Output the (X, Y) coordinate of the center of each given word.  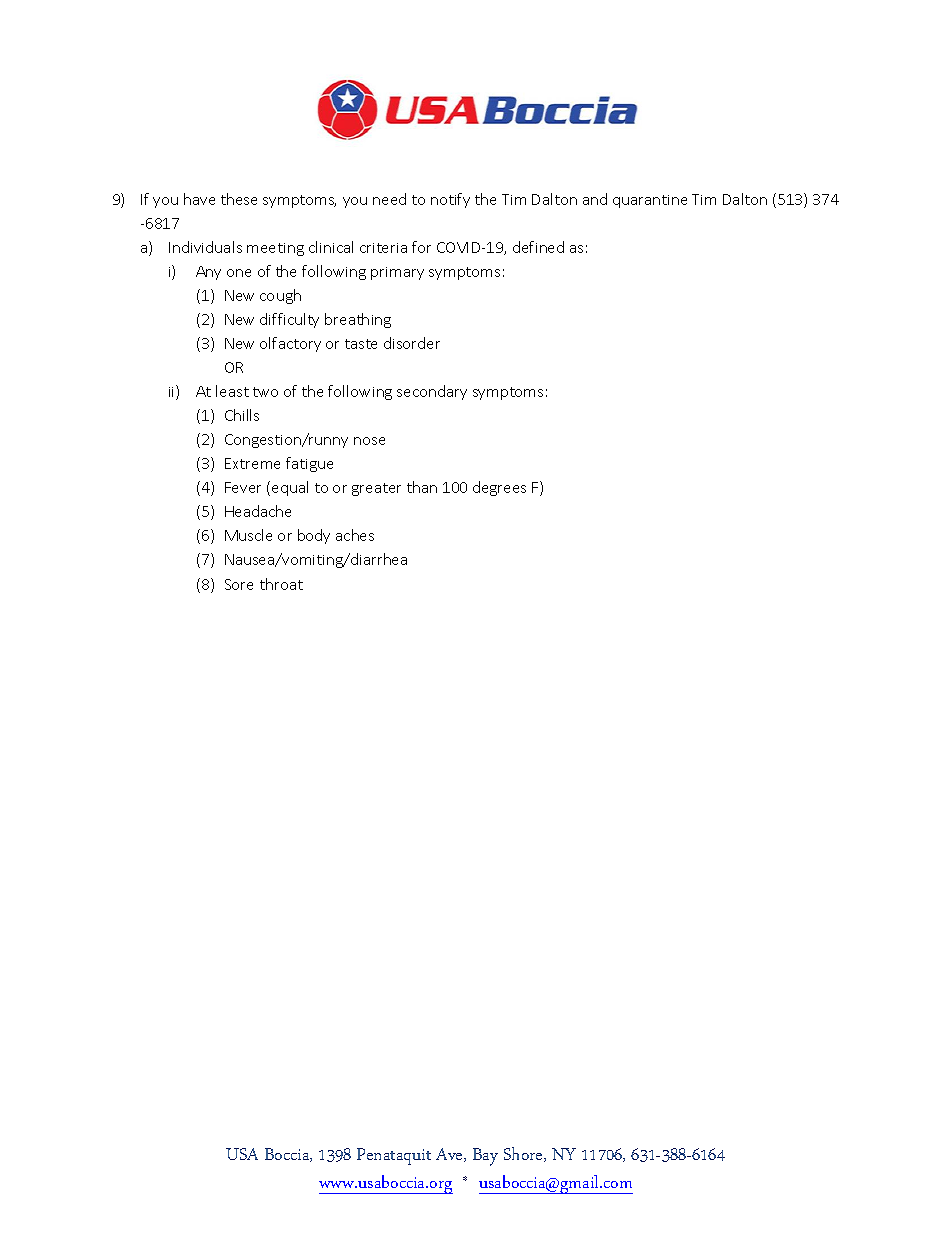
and (595, 199)
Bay (485, 1157)
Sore (239, 584)
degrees (499, 488)
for (421, 247)
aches (355, 535)
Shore (524, 1154)
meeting (275, 249)
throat (281, 584)
